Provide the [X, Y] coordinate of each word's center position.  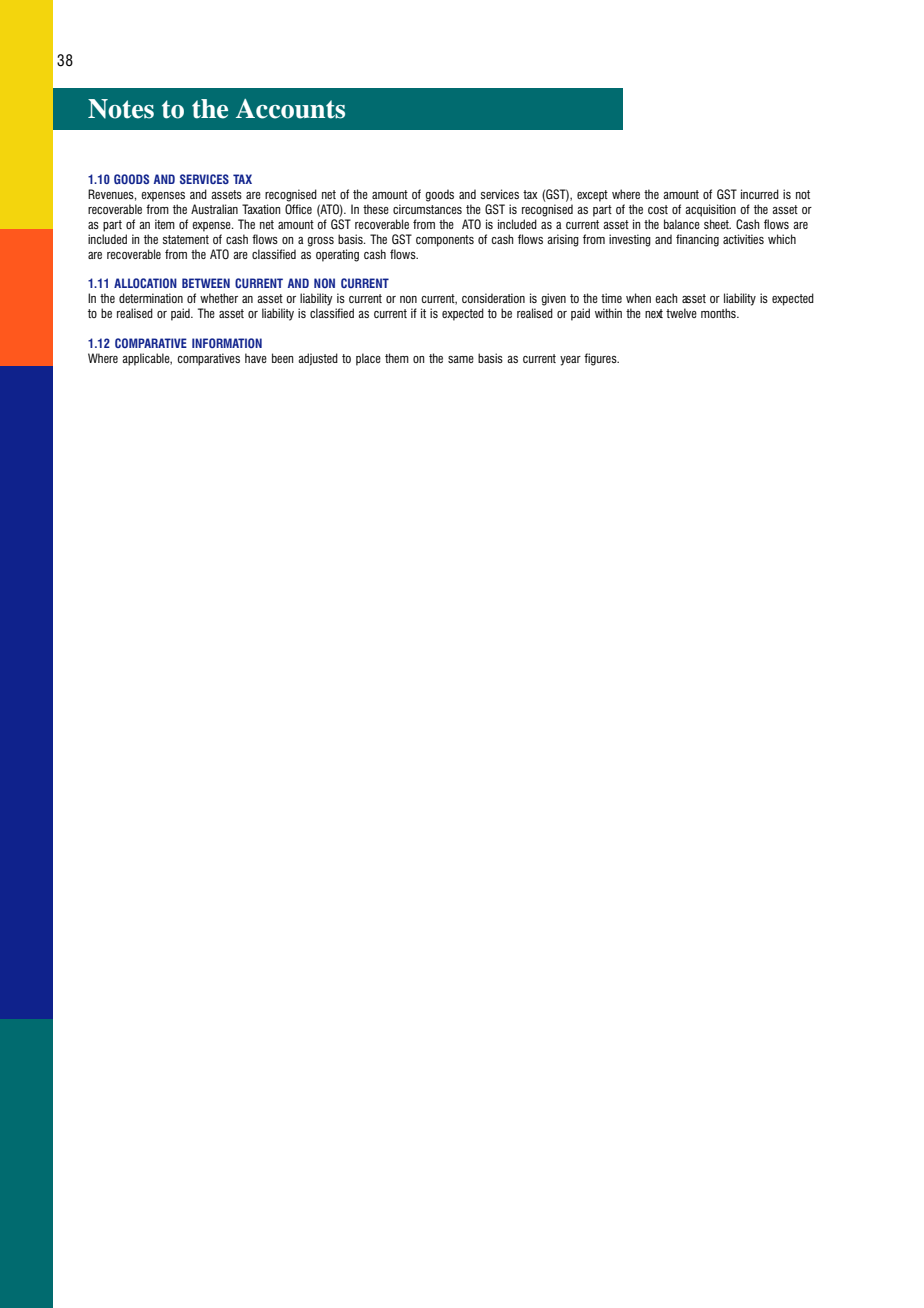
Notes [121, 109]
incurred [760, 194]
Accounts [290, 109]
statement [186, 239]
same [461, 359]
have [256, 358]
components [445, 241]
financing [697, 240]
